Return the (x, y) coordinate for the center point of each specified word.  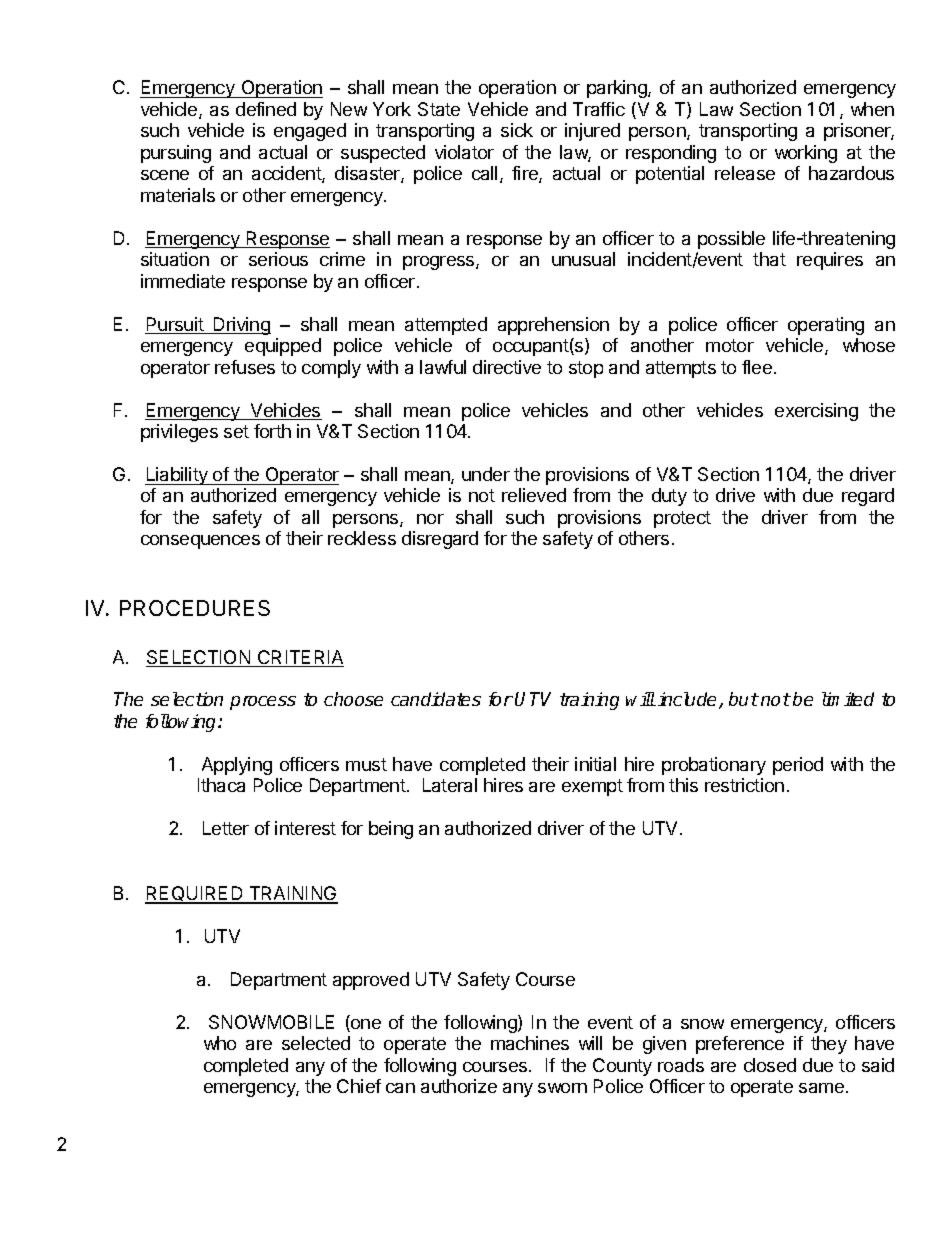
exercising (816, 412)
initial (595, 764)
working (806, 154)
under (486, 474)
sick (517, 130)
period (798, 766)
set (236, 431)
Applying (237, 766)
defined (266, 109)
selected (316, 1043)
